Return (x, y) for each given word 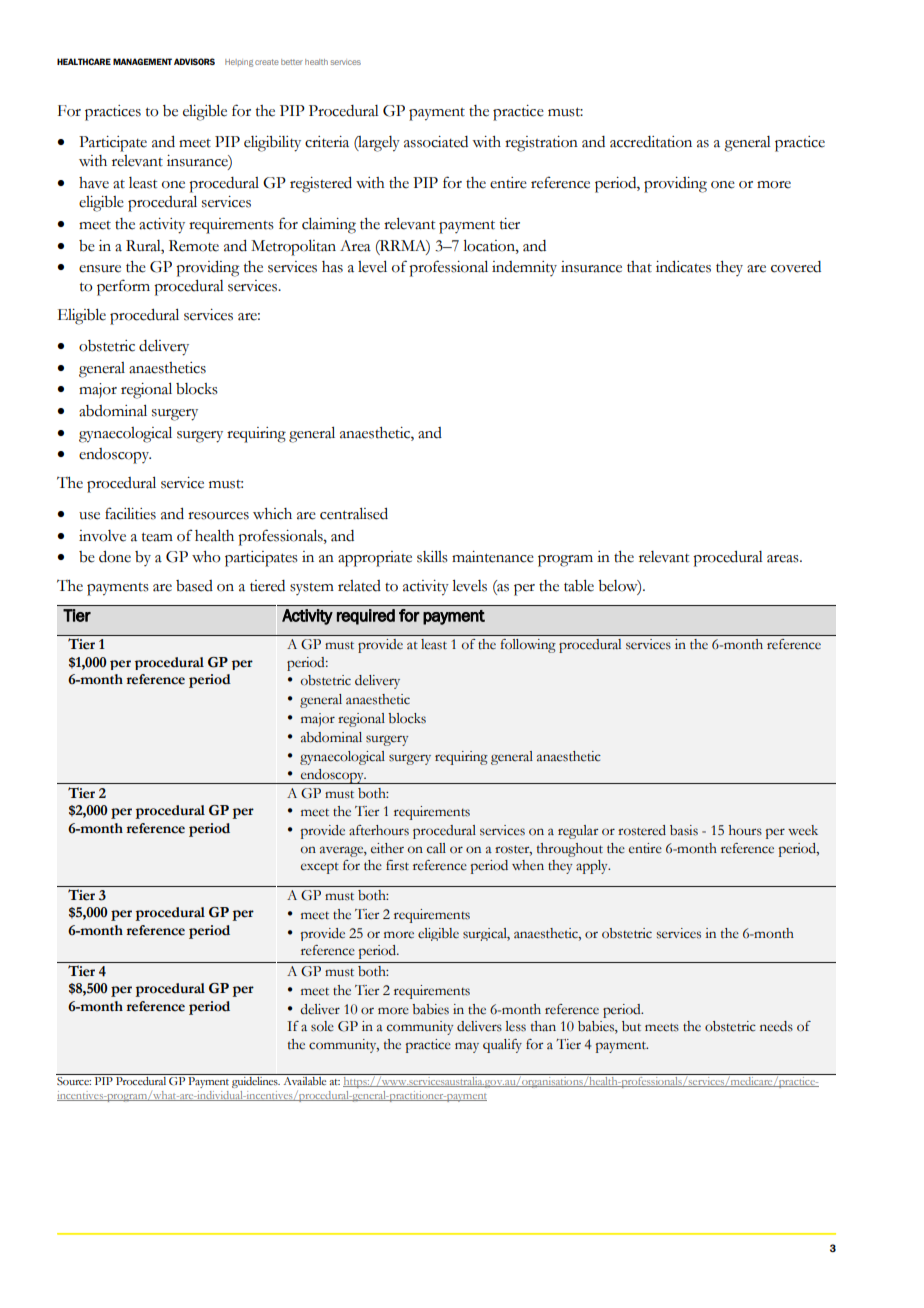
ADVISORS (194, 61)
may (467, 1047)
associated (436, 142)
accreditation (651, 142)
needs (776, 1026)
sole (322, 1026)
